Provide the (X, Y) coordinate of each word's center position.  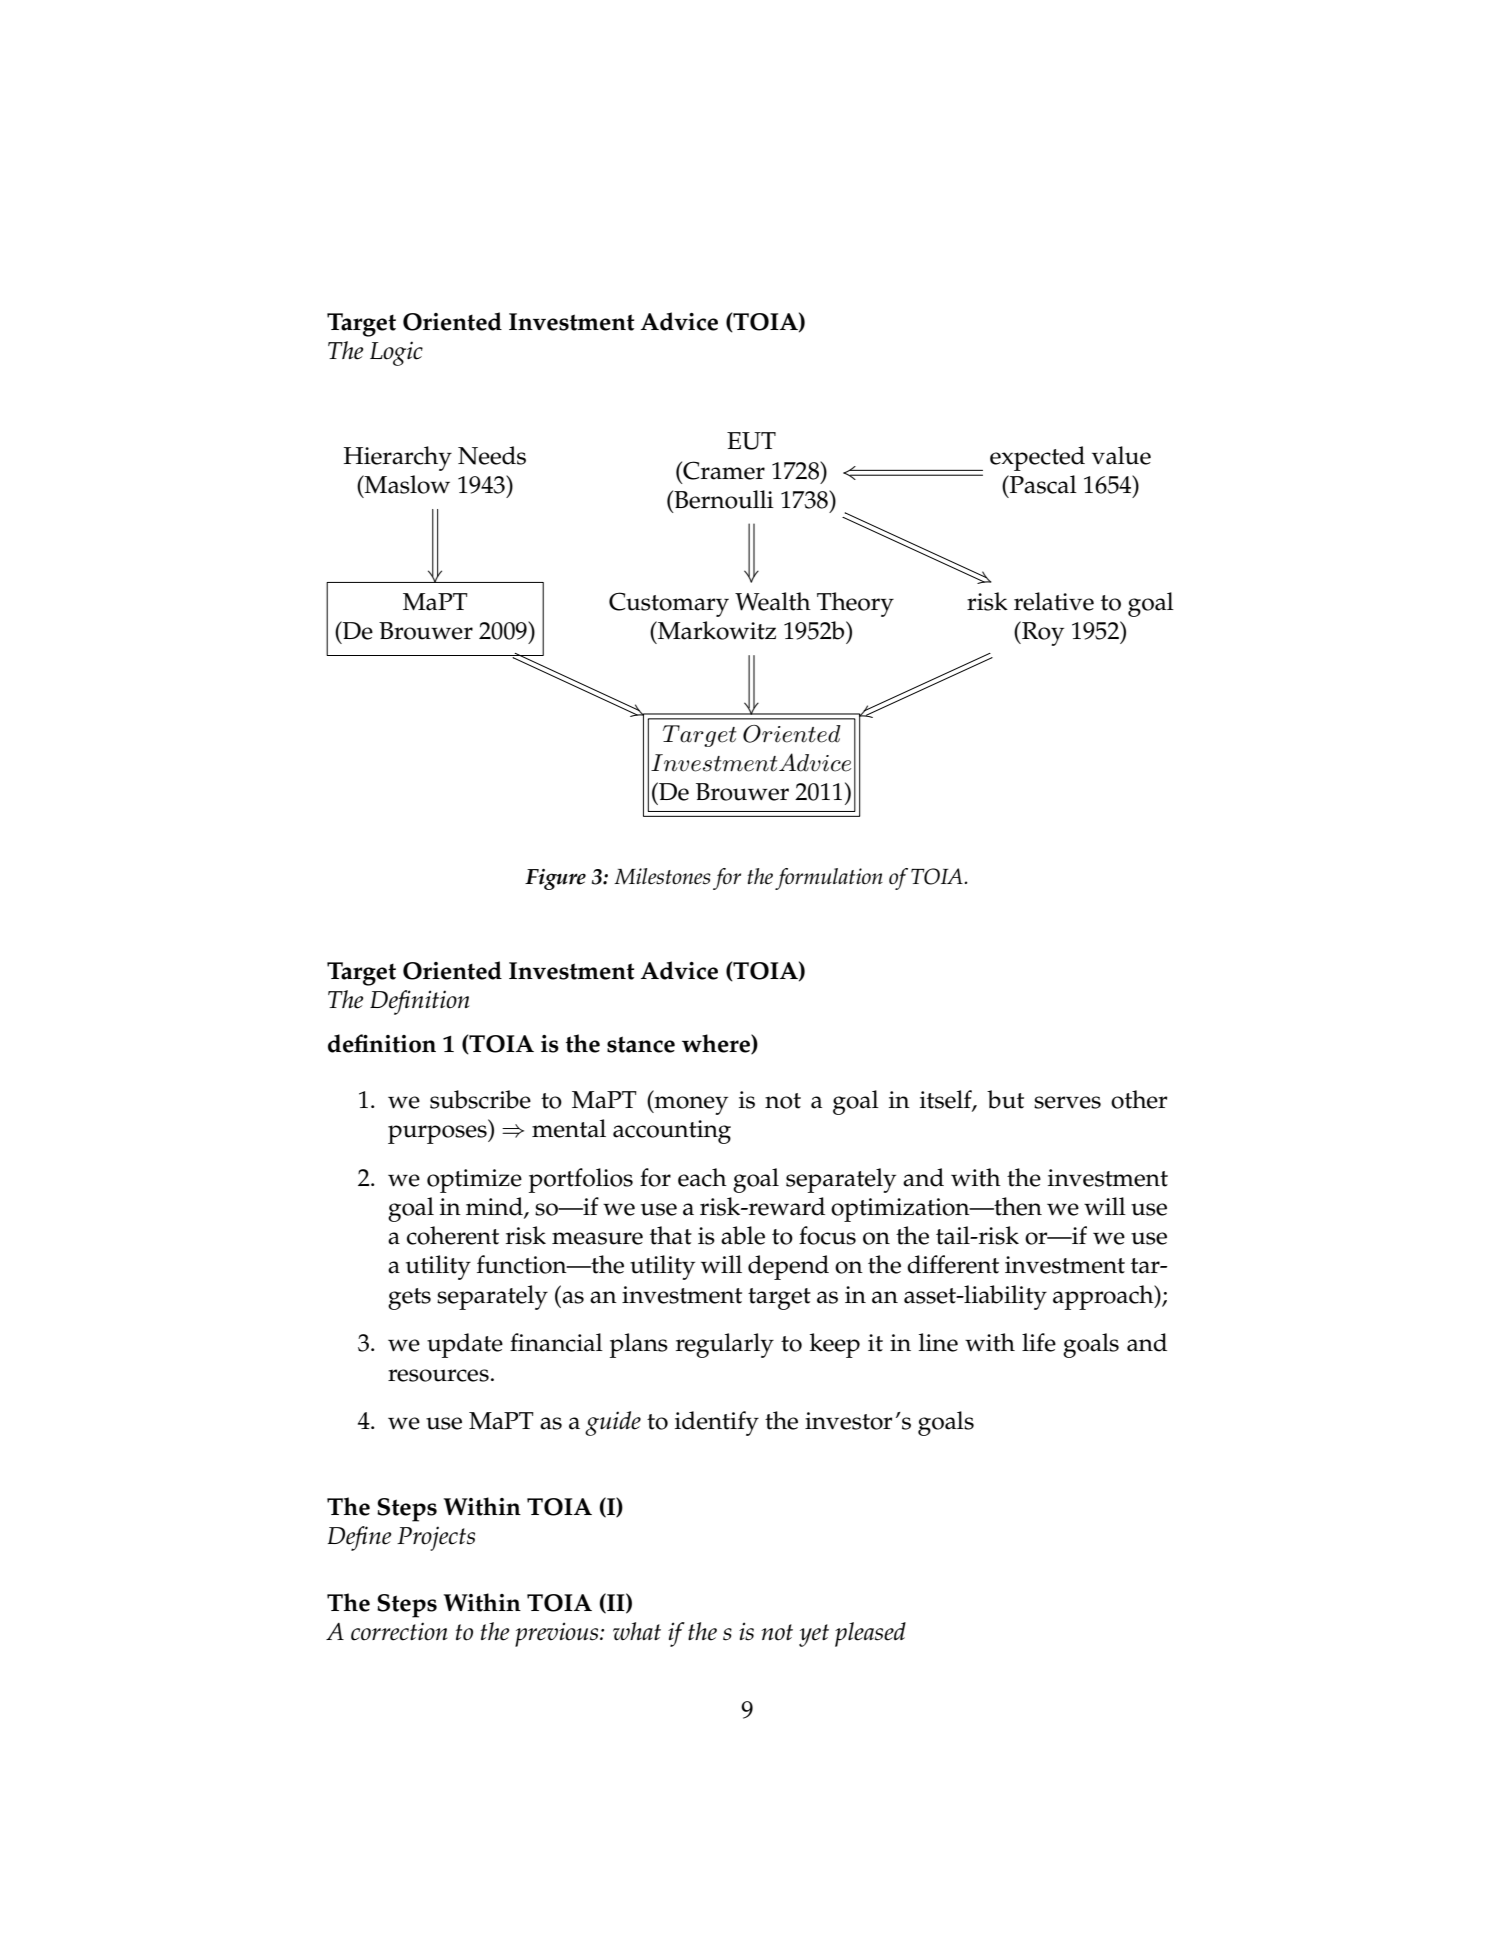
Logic (396, 353)
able (743, 1235)
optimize (474, 1181)
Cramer (723, 470)
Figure (555, 879)
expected (1037, 458)
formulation (829, 879)
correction (399, 1631)
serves (1067, 1102)
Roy (1042, 633)
